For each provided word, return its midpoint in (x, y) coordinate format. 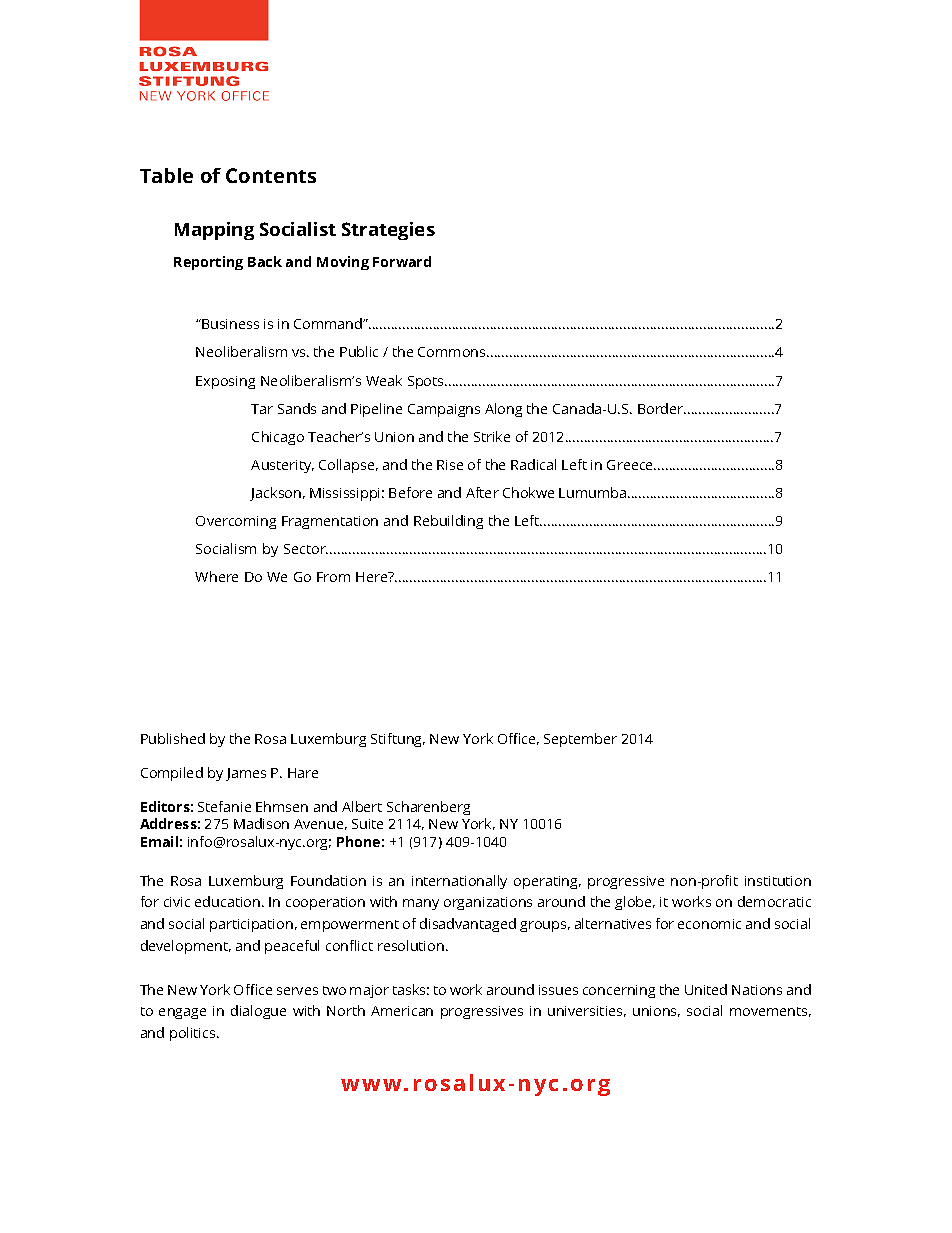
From (333, 577)
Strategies (388, 231)
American (402, 1011)
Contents (271, 175)
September (580, 740)
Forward (402, 261)
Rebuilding (448, 522)
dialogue (258, 1012)
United (706, 989)
